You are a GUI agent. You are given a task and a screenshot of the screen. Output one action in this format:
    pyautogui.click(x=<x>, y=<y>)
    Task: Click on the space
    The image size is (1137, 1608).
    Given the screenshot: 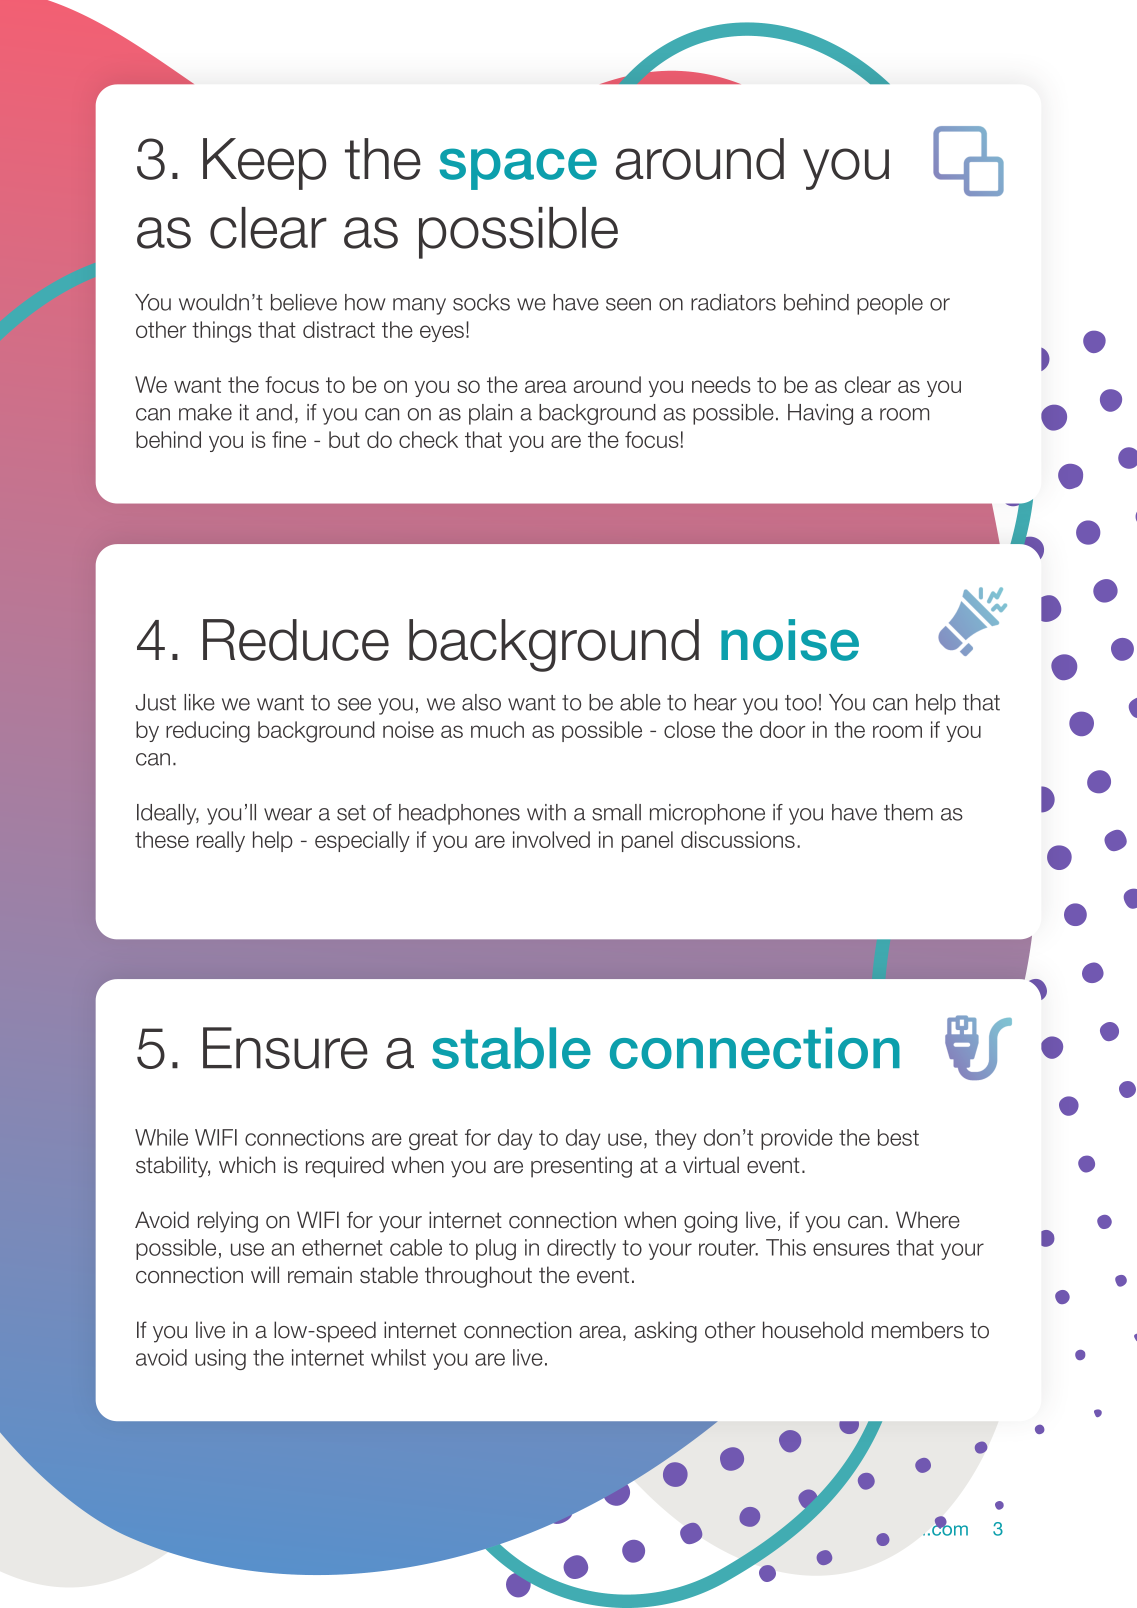 What is the action you would take?
    pyautogui.click(x=518, y=169)
